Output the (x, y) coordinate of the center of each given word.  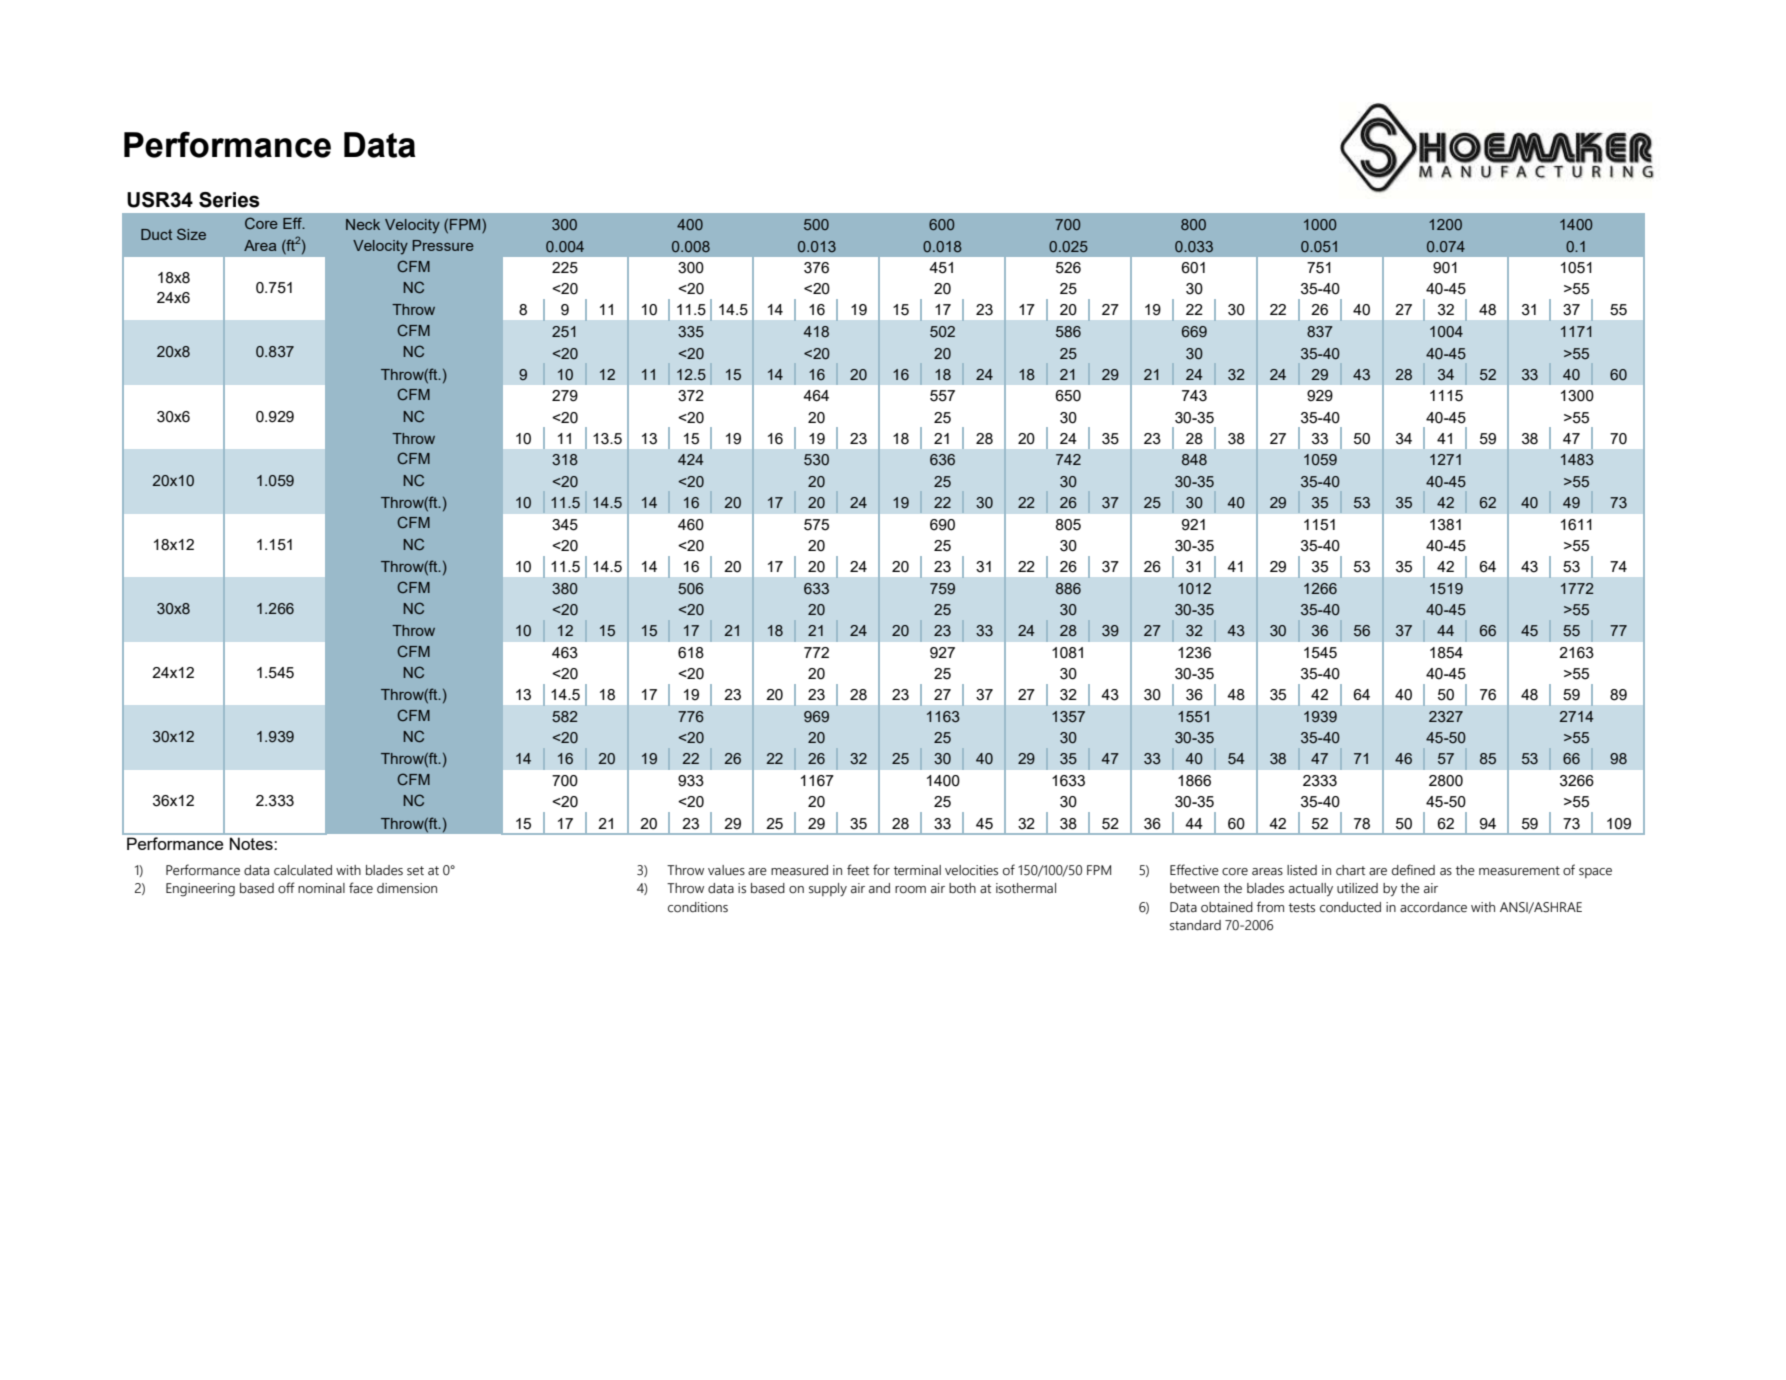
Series (229, 200)
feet (858, 870)
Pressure (443, 245)
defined (1413, 870)
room (910, 890)
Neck (363, 224)
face (361, 888)
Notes (251, 844)
